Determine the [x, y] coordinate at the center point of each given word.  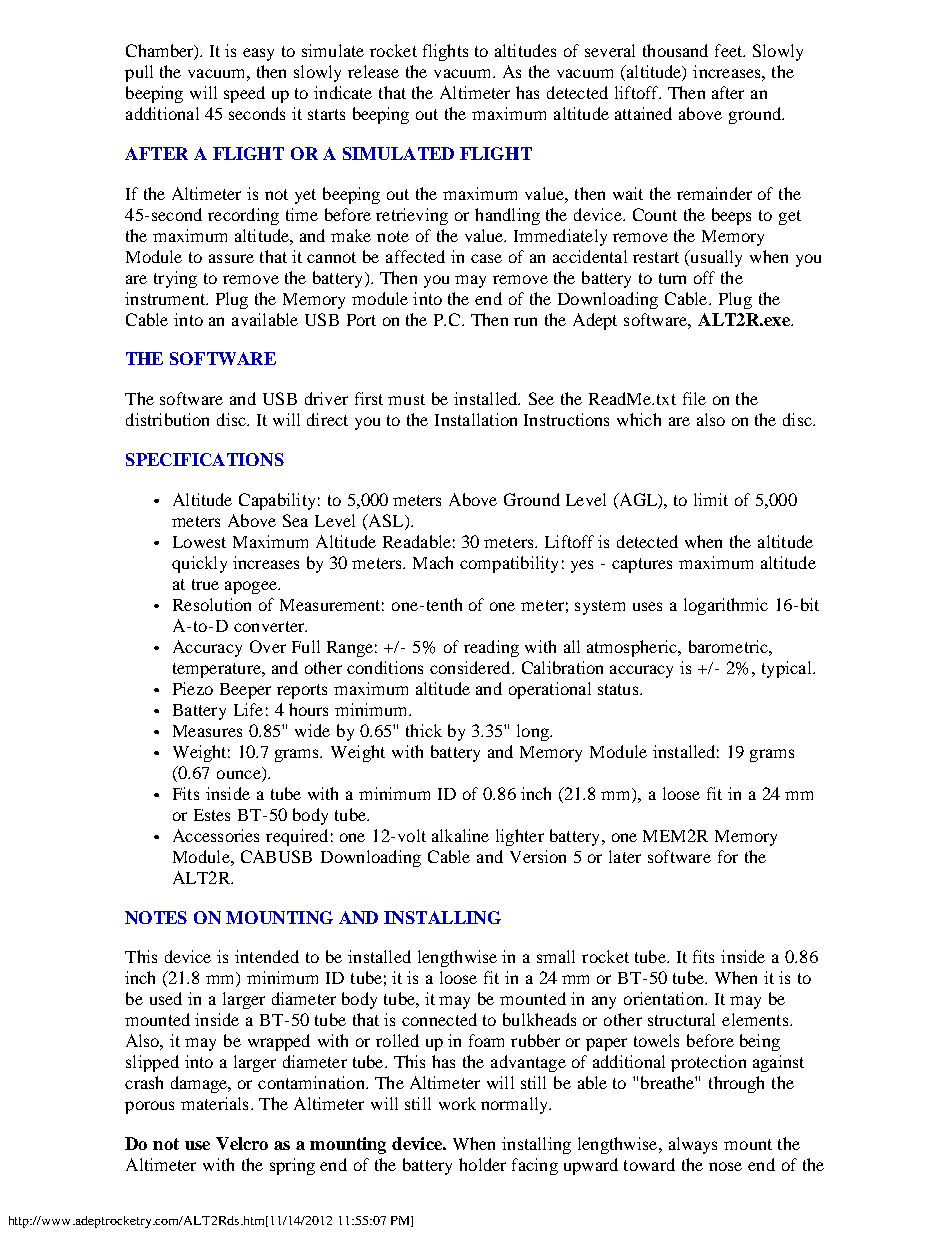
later [625, 856]
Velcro [242, 1143]
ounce [239, 774]
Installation [476, 419]
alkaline [460, 835]
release [373, 71]
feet [730, 50]
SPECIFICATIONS [205, 459]
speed [244, 94]
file [694, 398]
